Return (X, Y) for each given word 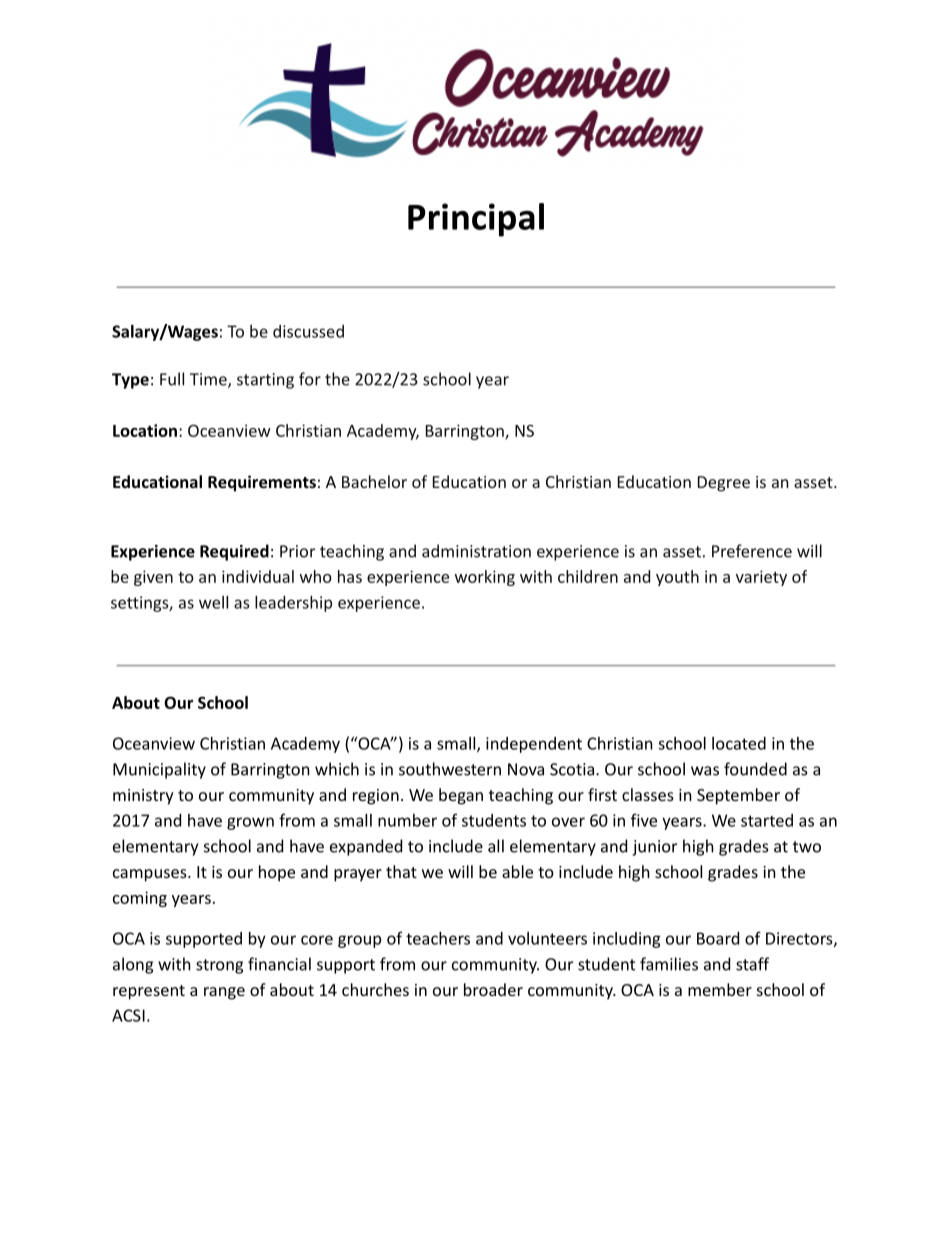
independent (534, 745)
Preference (752, 551)
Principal (476, 220)
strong (219, 966)
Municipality (159, 770)
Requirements (262, 483)
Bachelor (374, 481)
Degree (724, 484)
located (739, 743)
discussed (308, 331)
